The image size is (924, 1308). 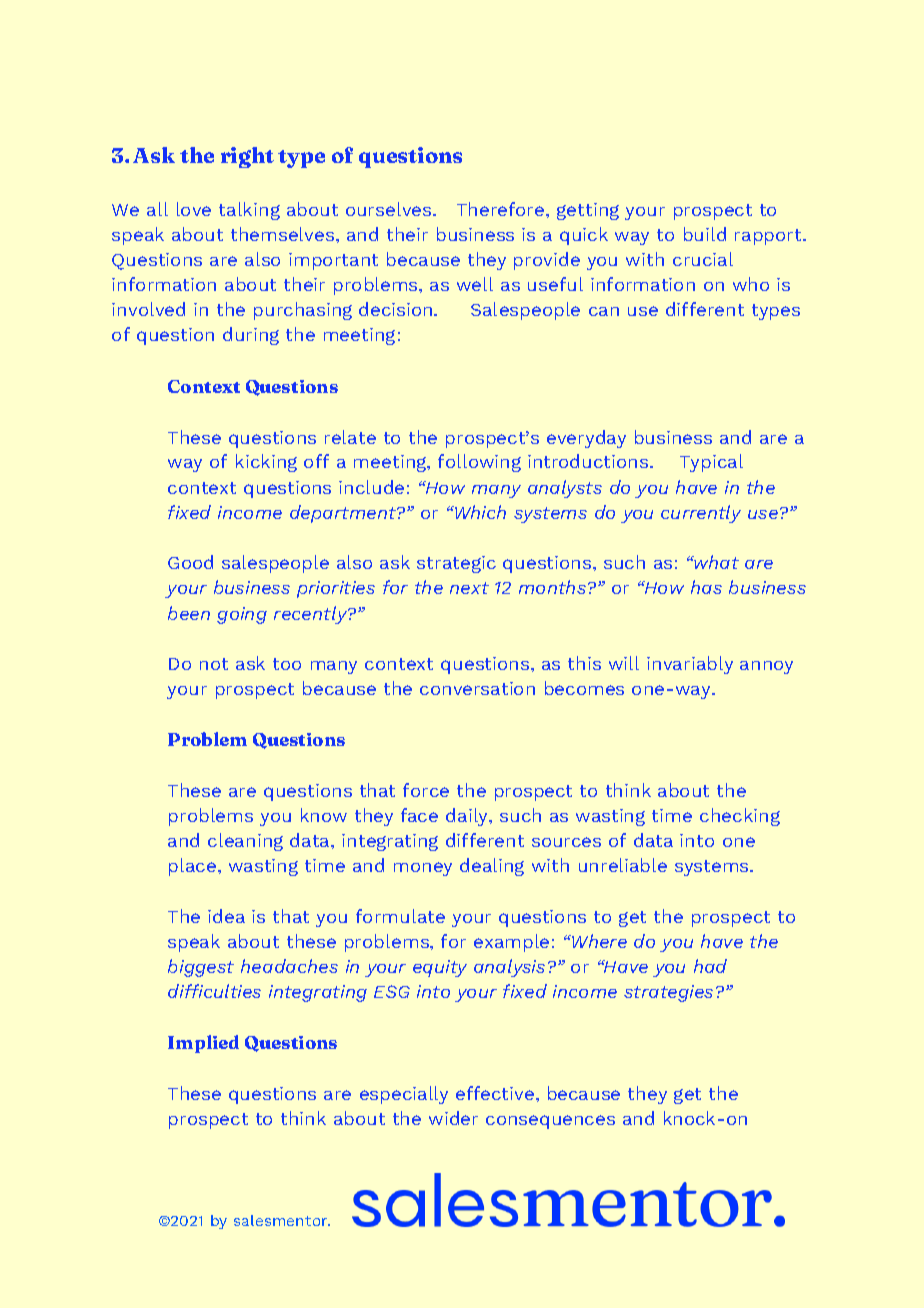 What do you see at coordinates (690, 665) in the screenshot?
I see `invariably` at bounding box center [690, 665].
